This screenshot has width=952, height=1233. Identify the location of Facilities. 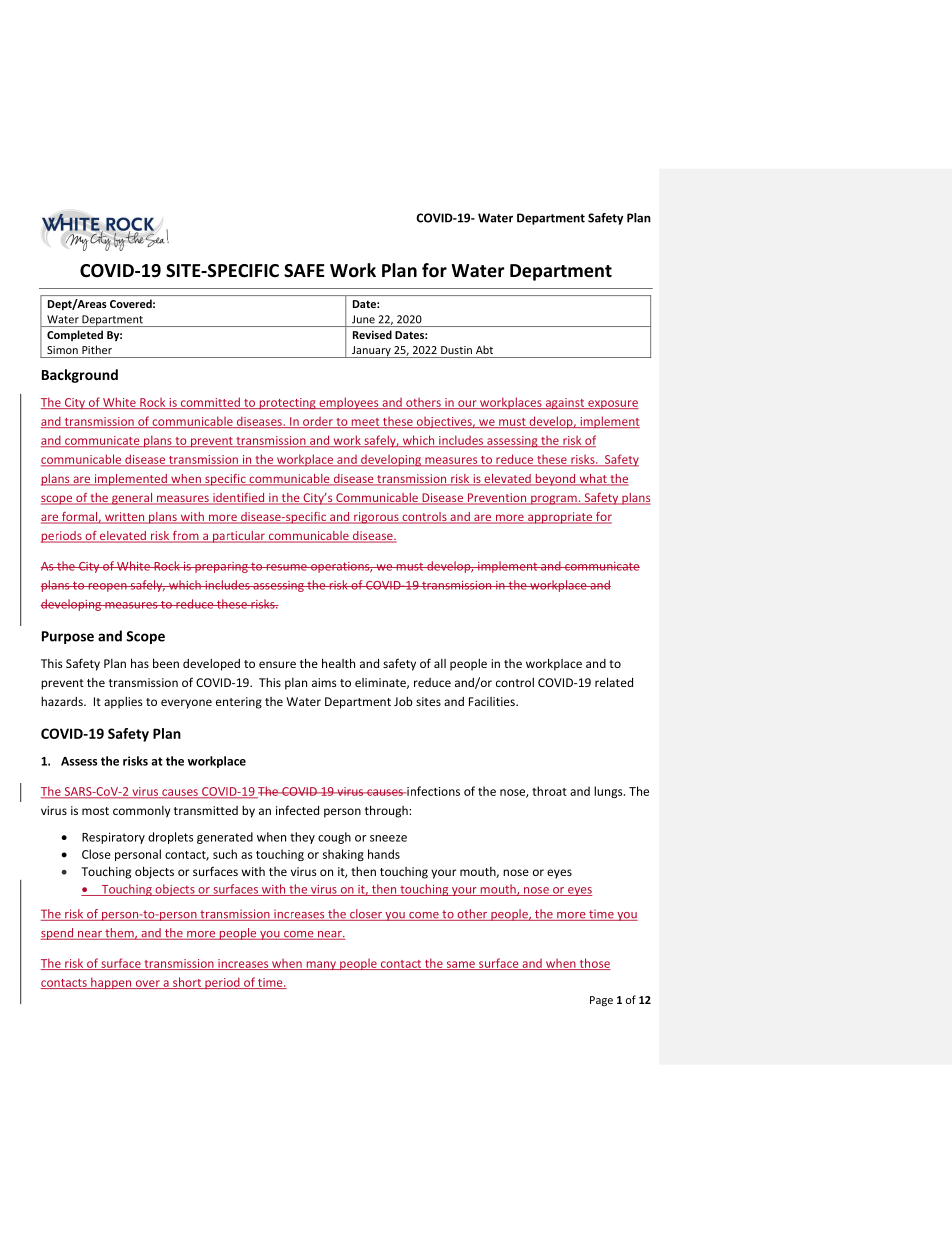
(493, 701).
